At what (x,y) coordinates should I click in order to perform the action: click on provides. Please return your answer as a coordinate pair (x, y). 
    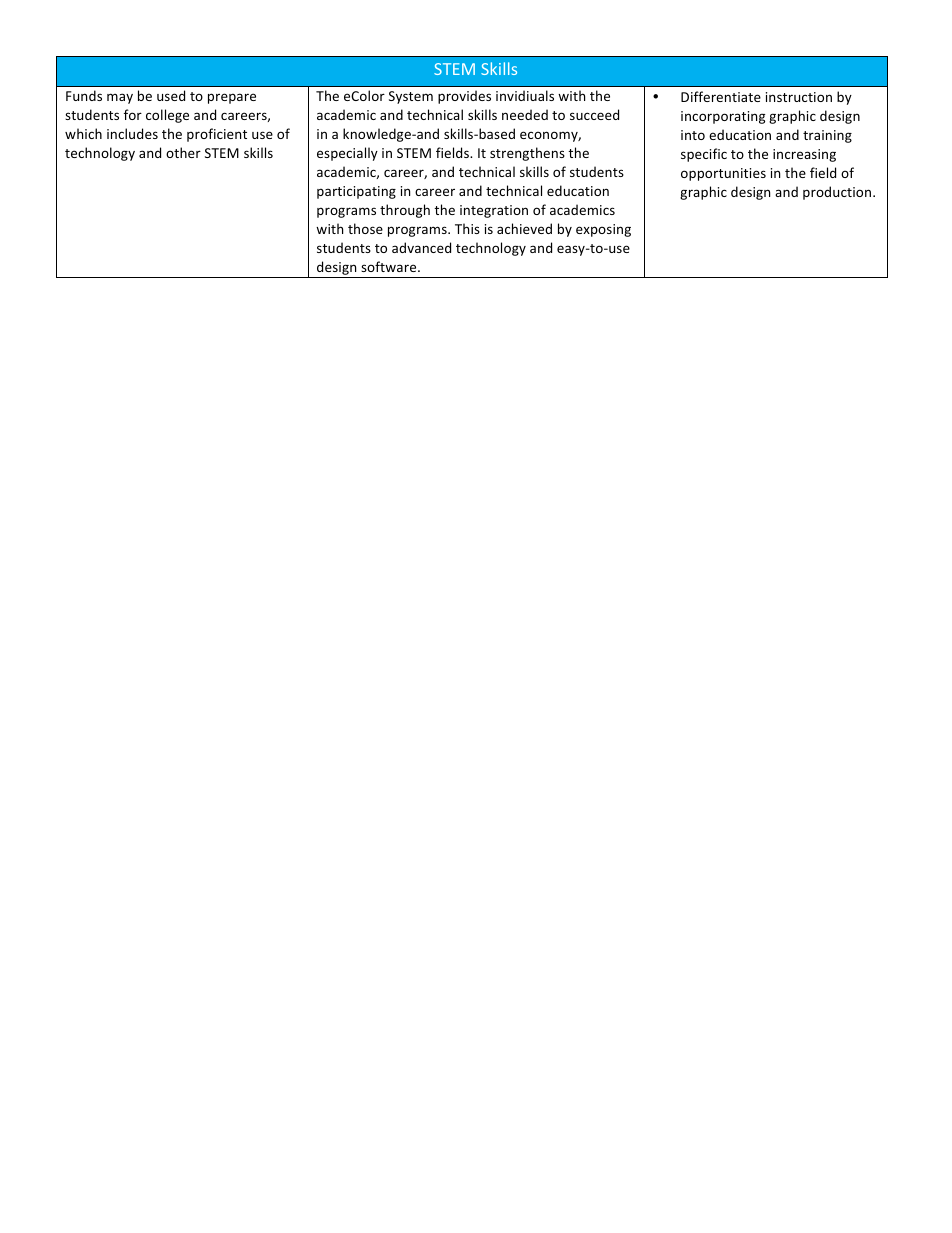
    Looking at the image, I should click on (464, 97).
